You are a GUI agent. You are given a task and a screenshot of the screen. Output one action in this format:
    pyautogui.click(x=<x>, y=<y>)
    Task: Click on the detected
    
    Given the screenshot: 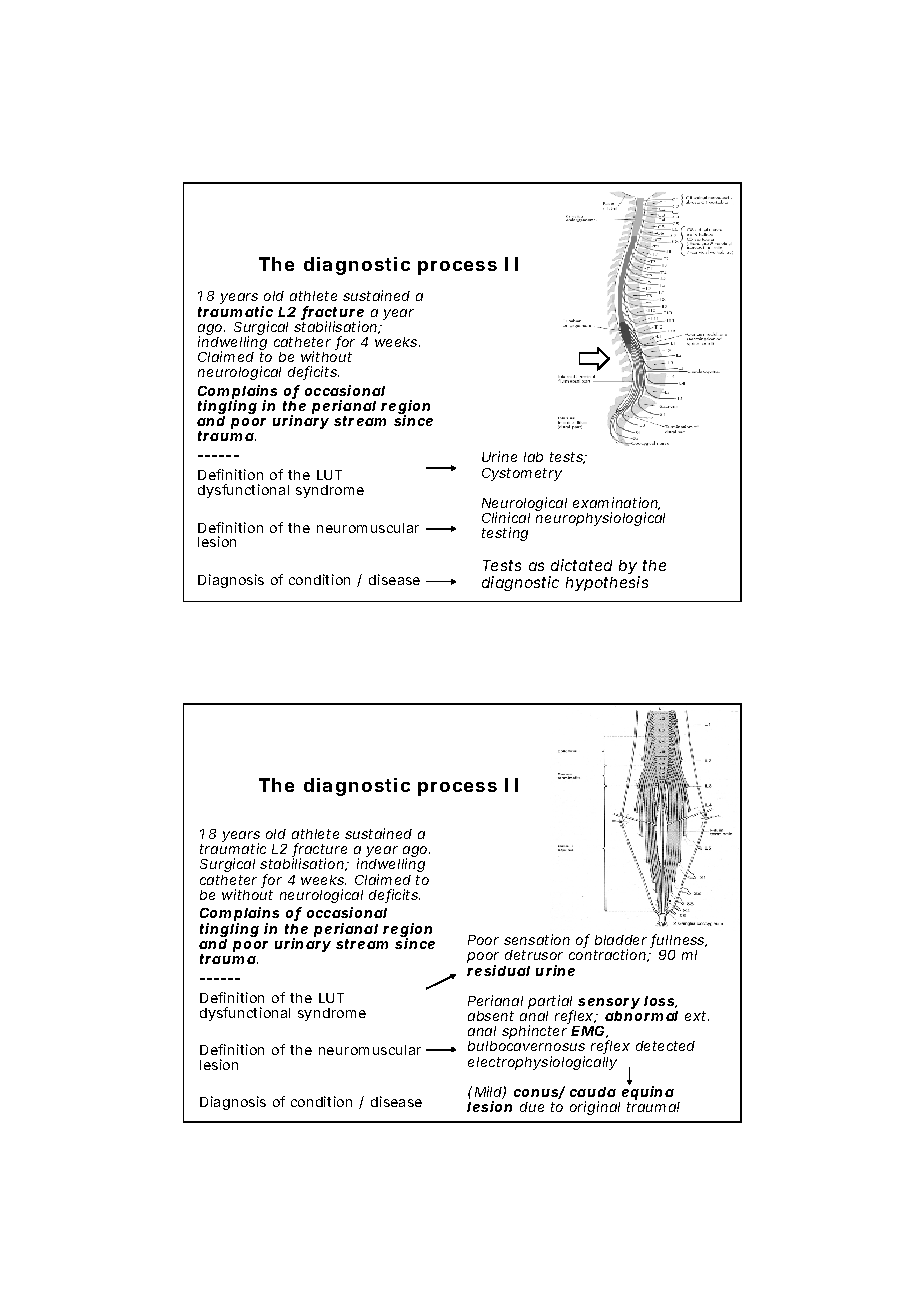 What is the action you would take?
    pyautogui.click(x=665, y=1046)
